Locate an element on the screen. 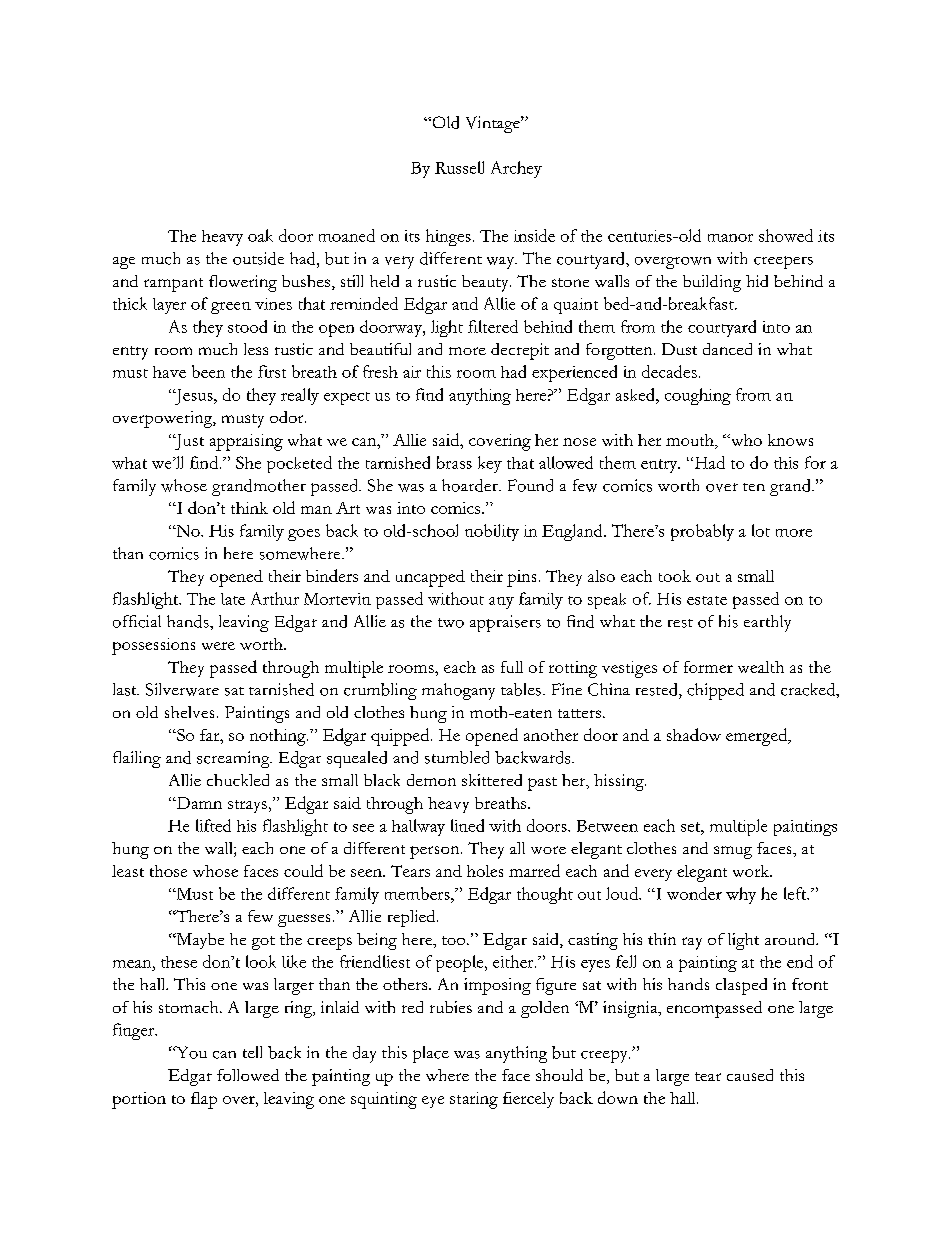  two is located at coordinates (451, 623).
